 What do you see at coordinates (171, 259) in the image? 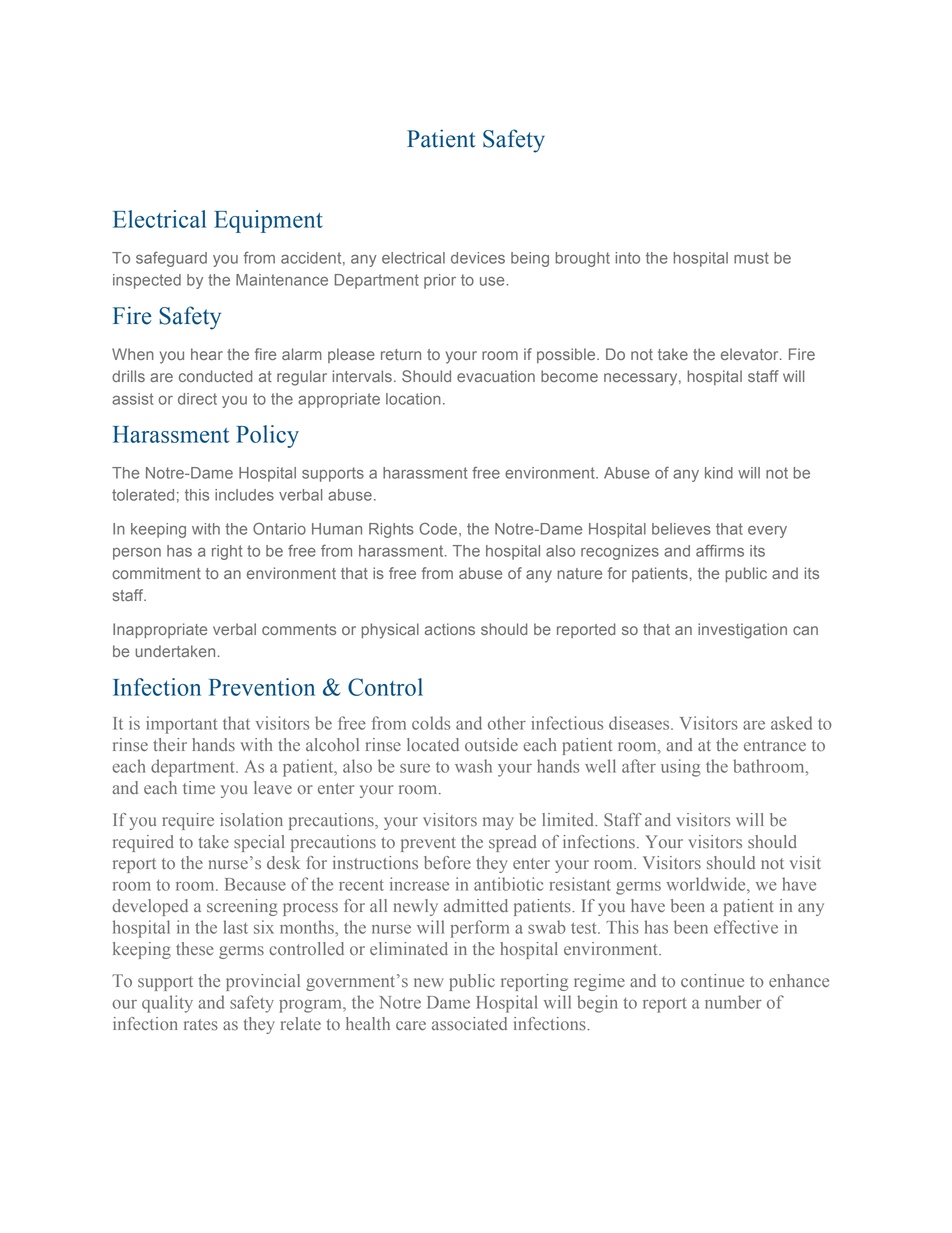
I see `safeguard` at bounding box center [171, 259].
